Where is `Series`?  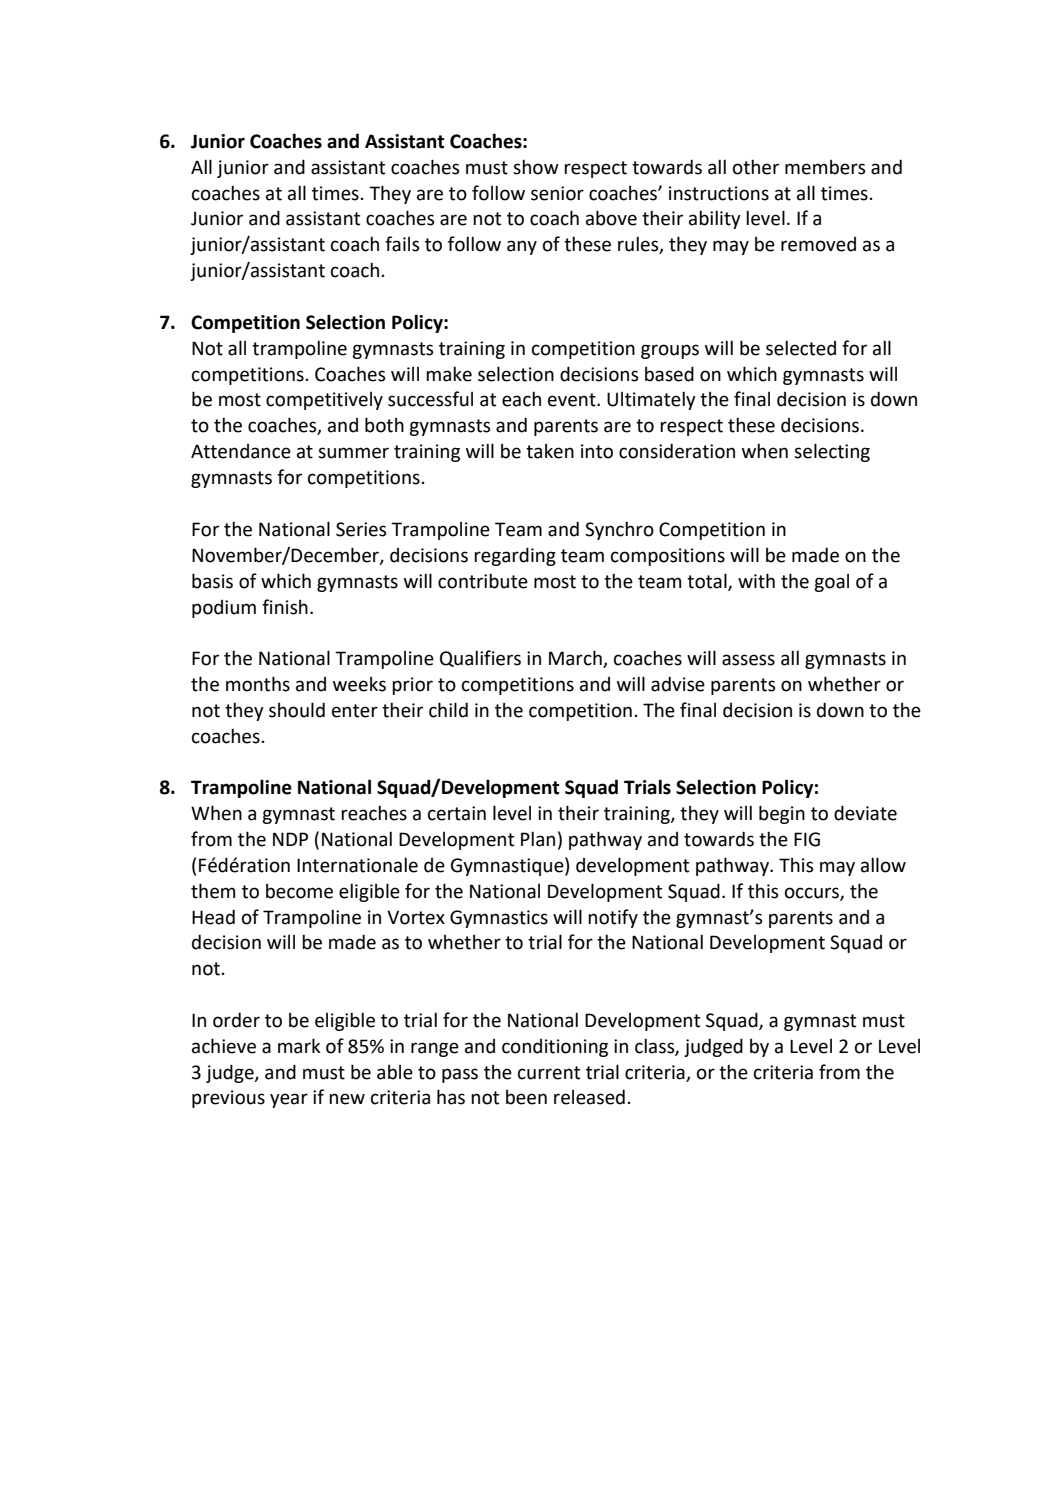 Series is located at coordinates (361, 529).
